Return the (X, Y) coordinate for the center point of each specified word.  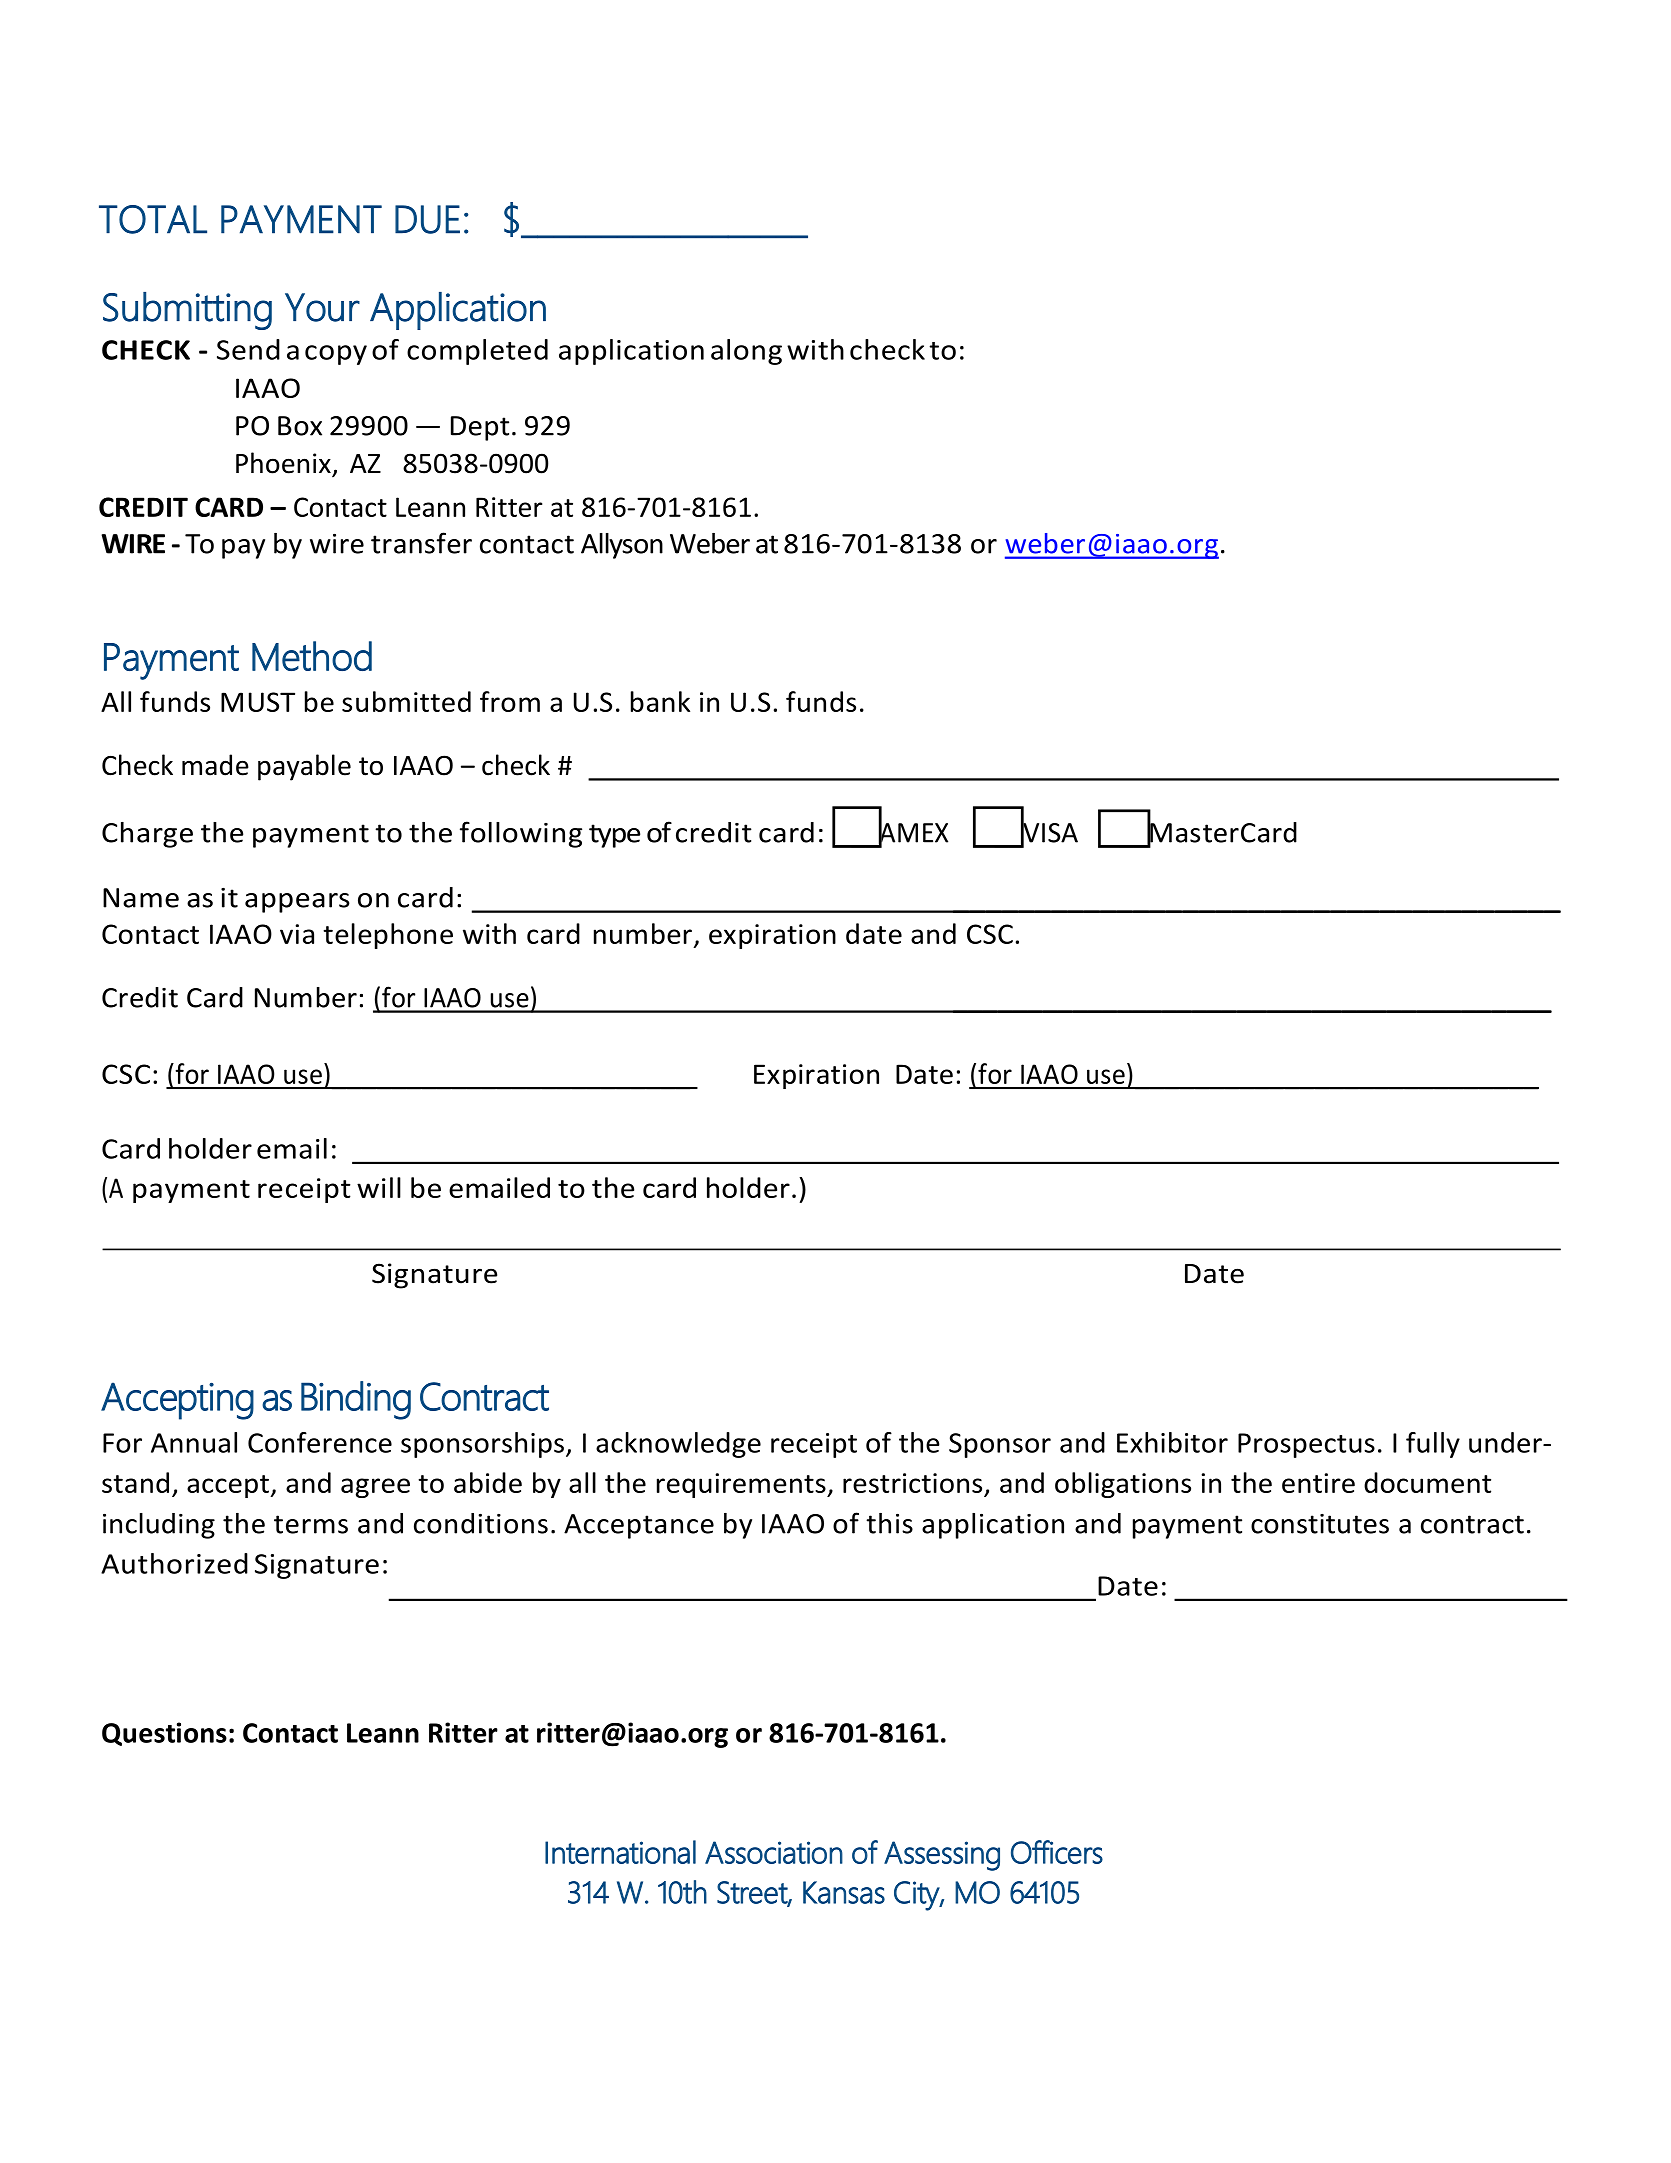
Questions (164, 1734)
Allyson (622, 546)
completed (477, 352)
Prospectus (1306, 1445)
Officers (1057, 1852)
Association (774, 1852)
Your (322, 307)
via (297, 934)
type (614, 836)
